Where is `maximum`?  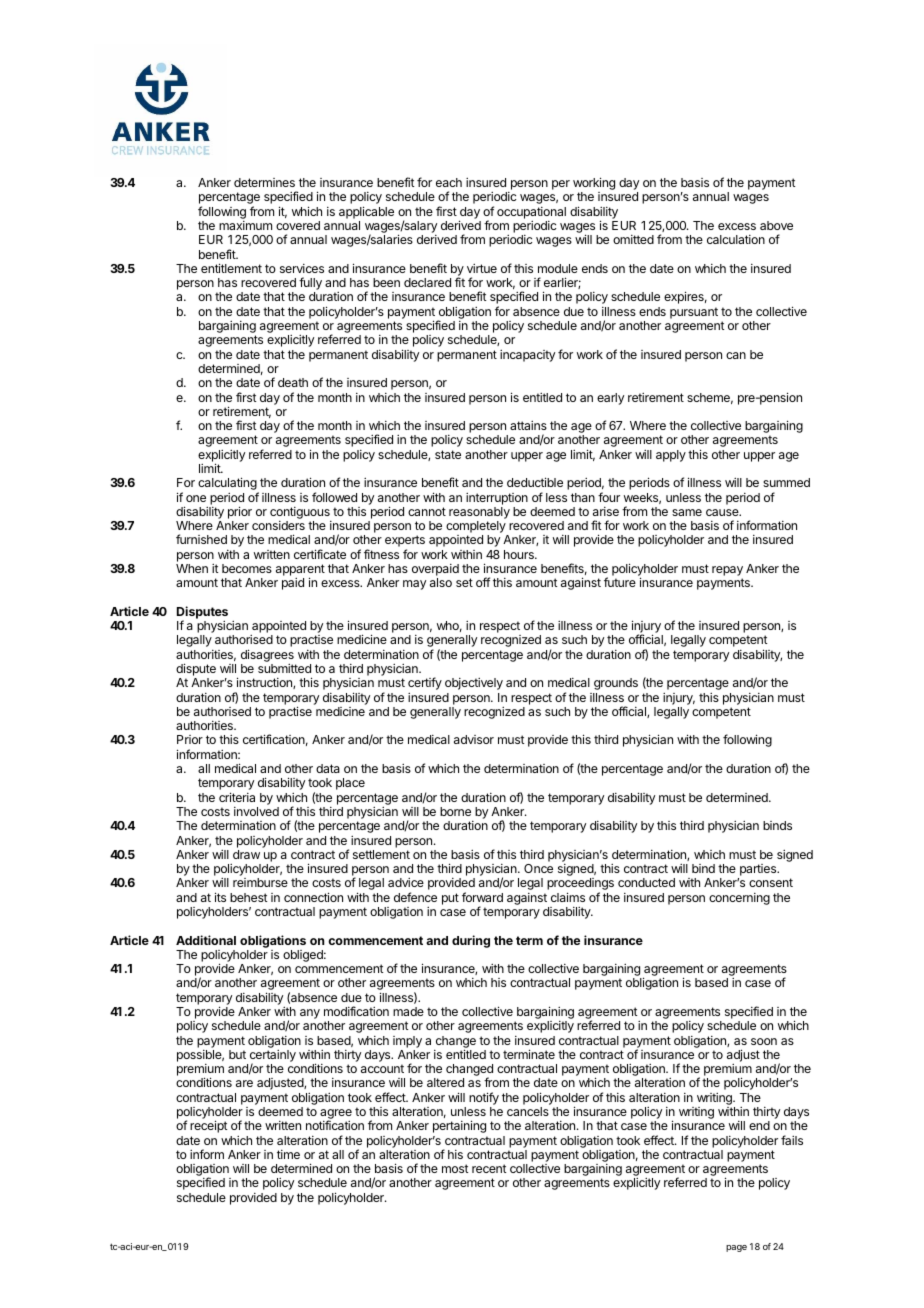
maximum is located at coordinates (245, 225).
